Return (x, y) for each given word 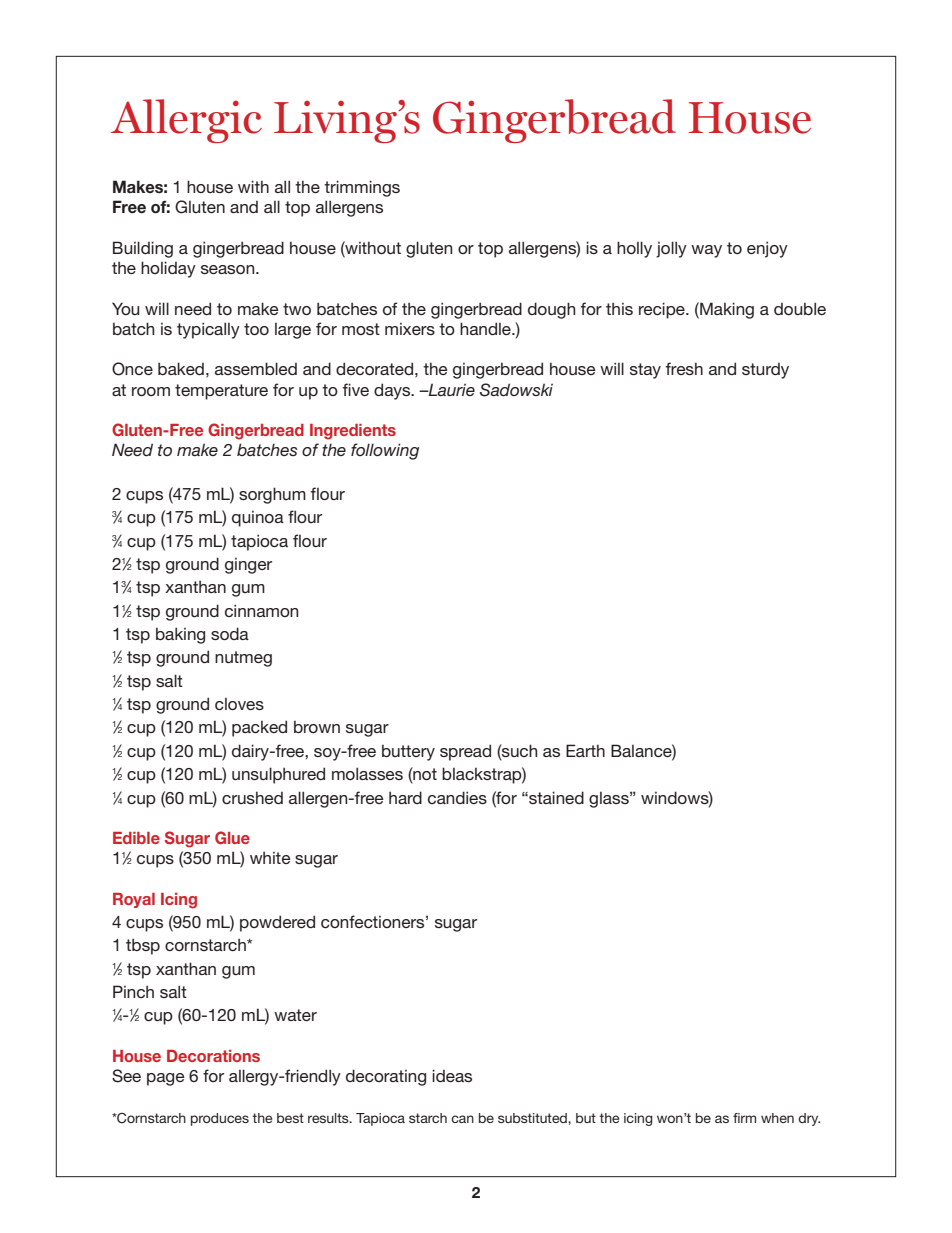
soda (230, 633)
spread (465, 752)
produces (220, 1119)
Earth (585, 750)
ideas (452, 1075)
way (706, 251)
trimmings (362, 188)
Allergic (186, 121)
